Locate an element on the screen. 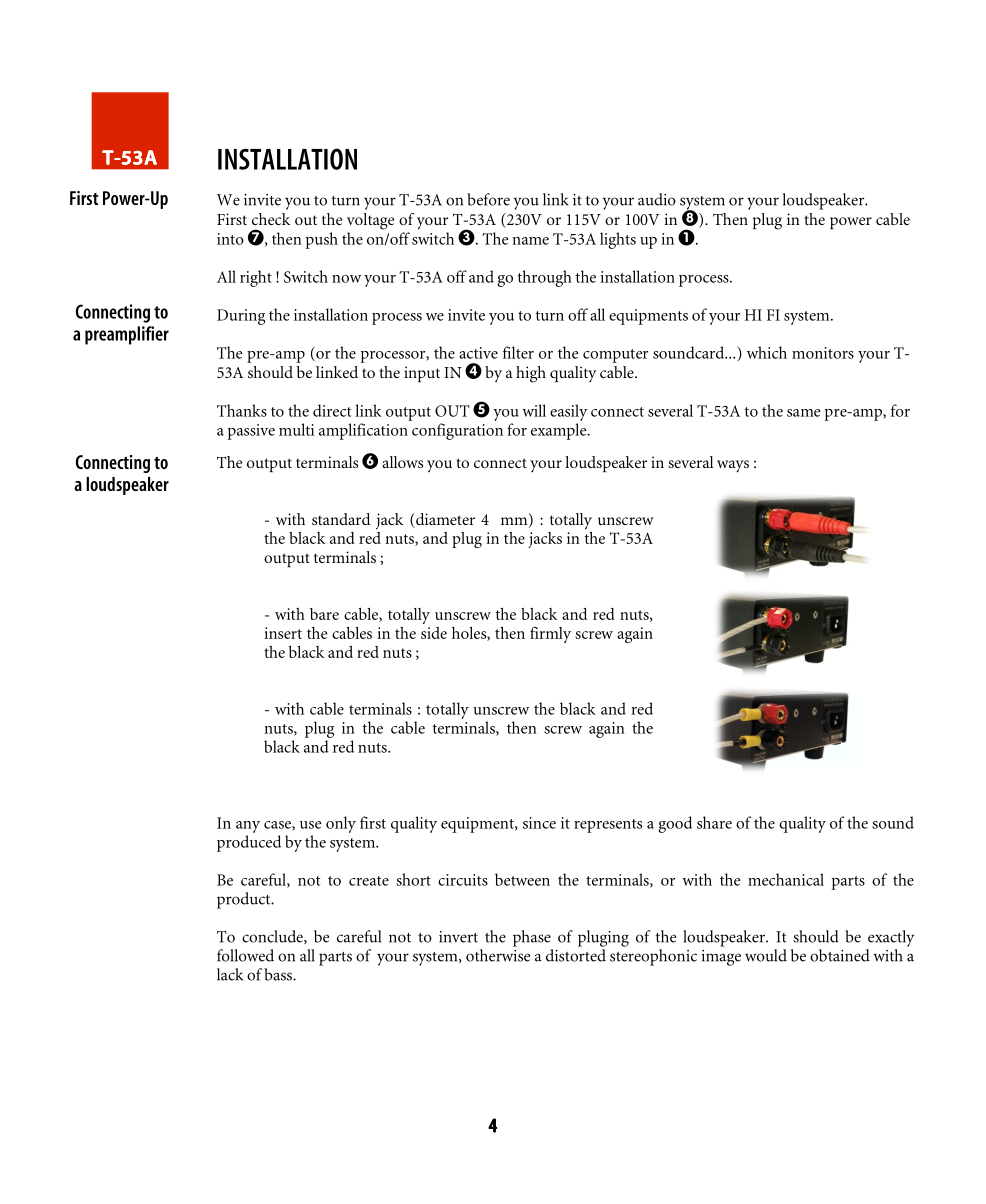  insert is located at coordinates (283, 633).
